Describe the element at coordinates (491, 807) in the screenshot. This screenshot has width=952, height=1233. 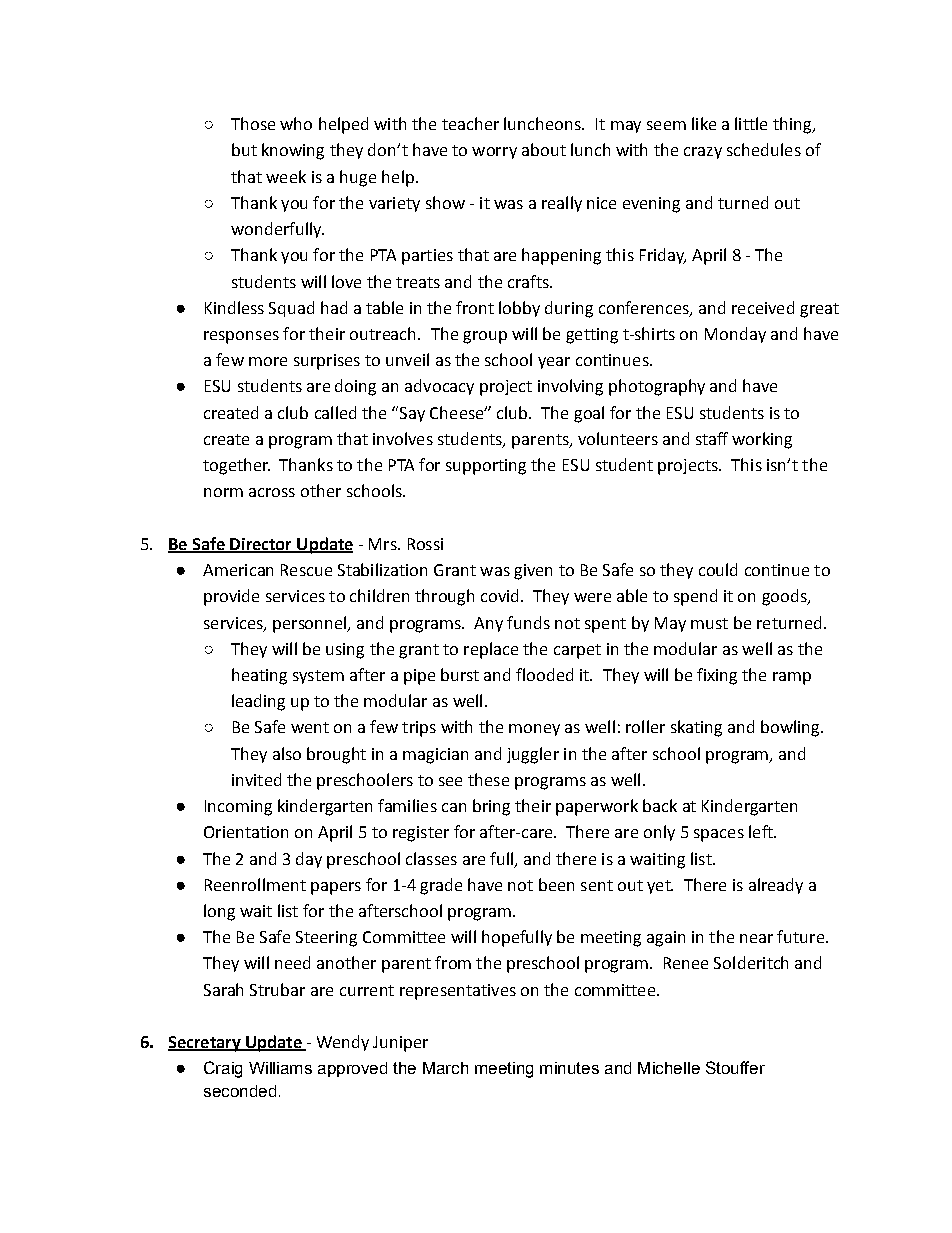
I see `bring` at that location.
